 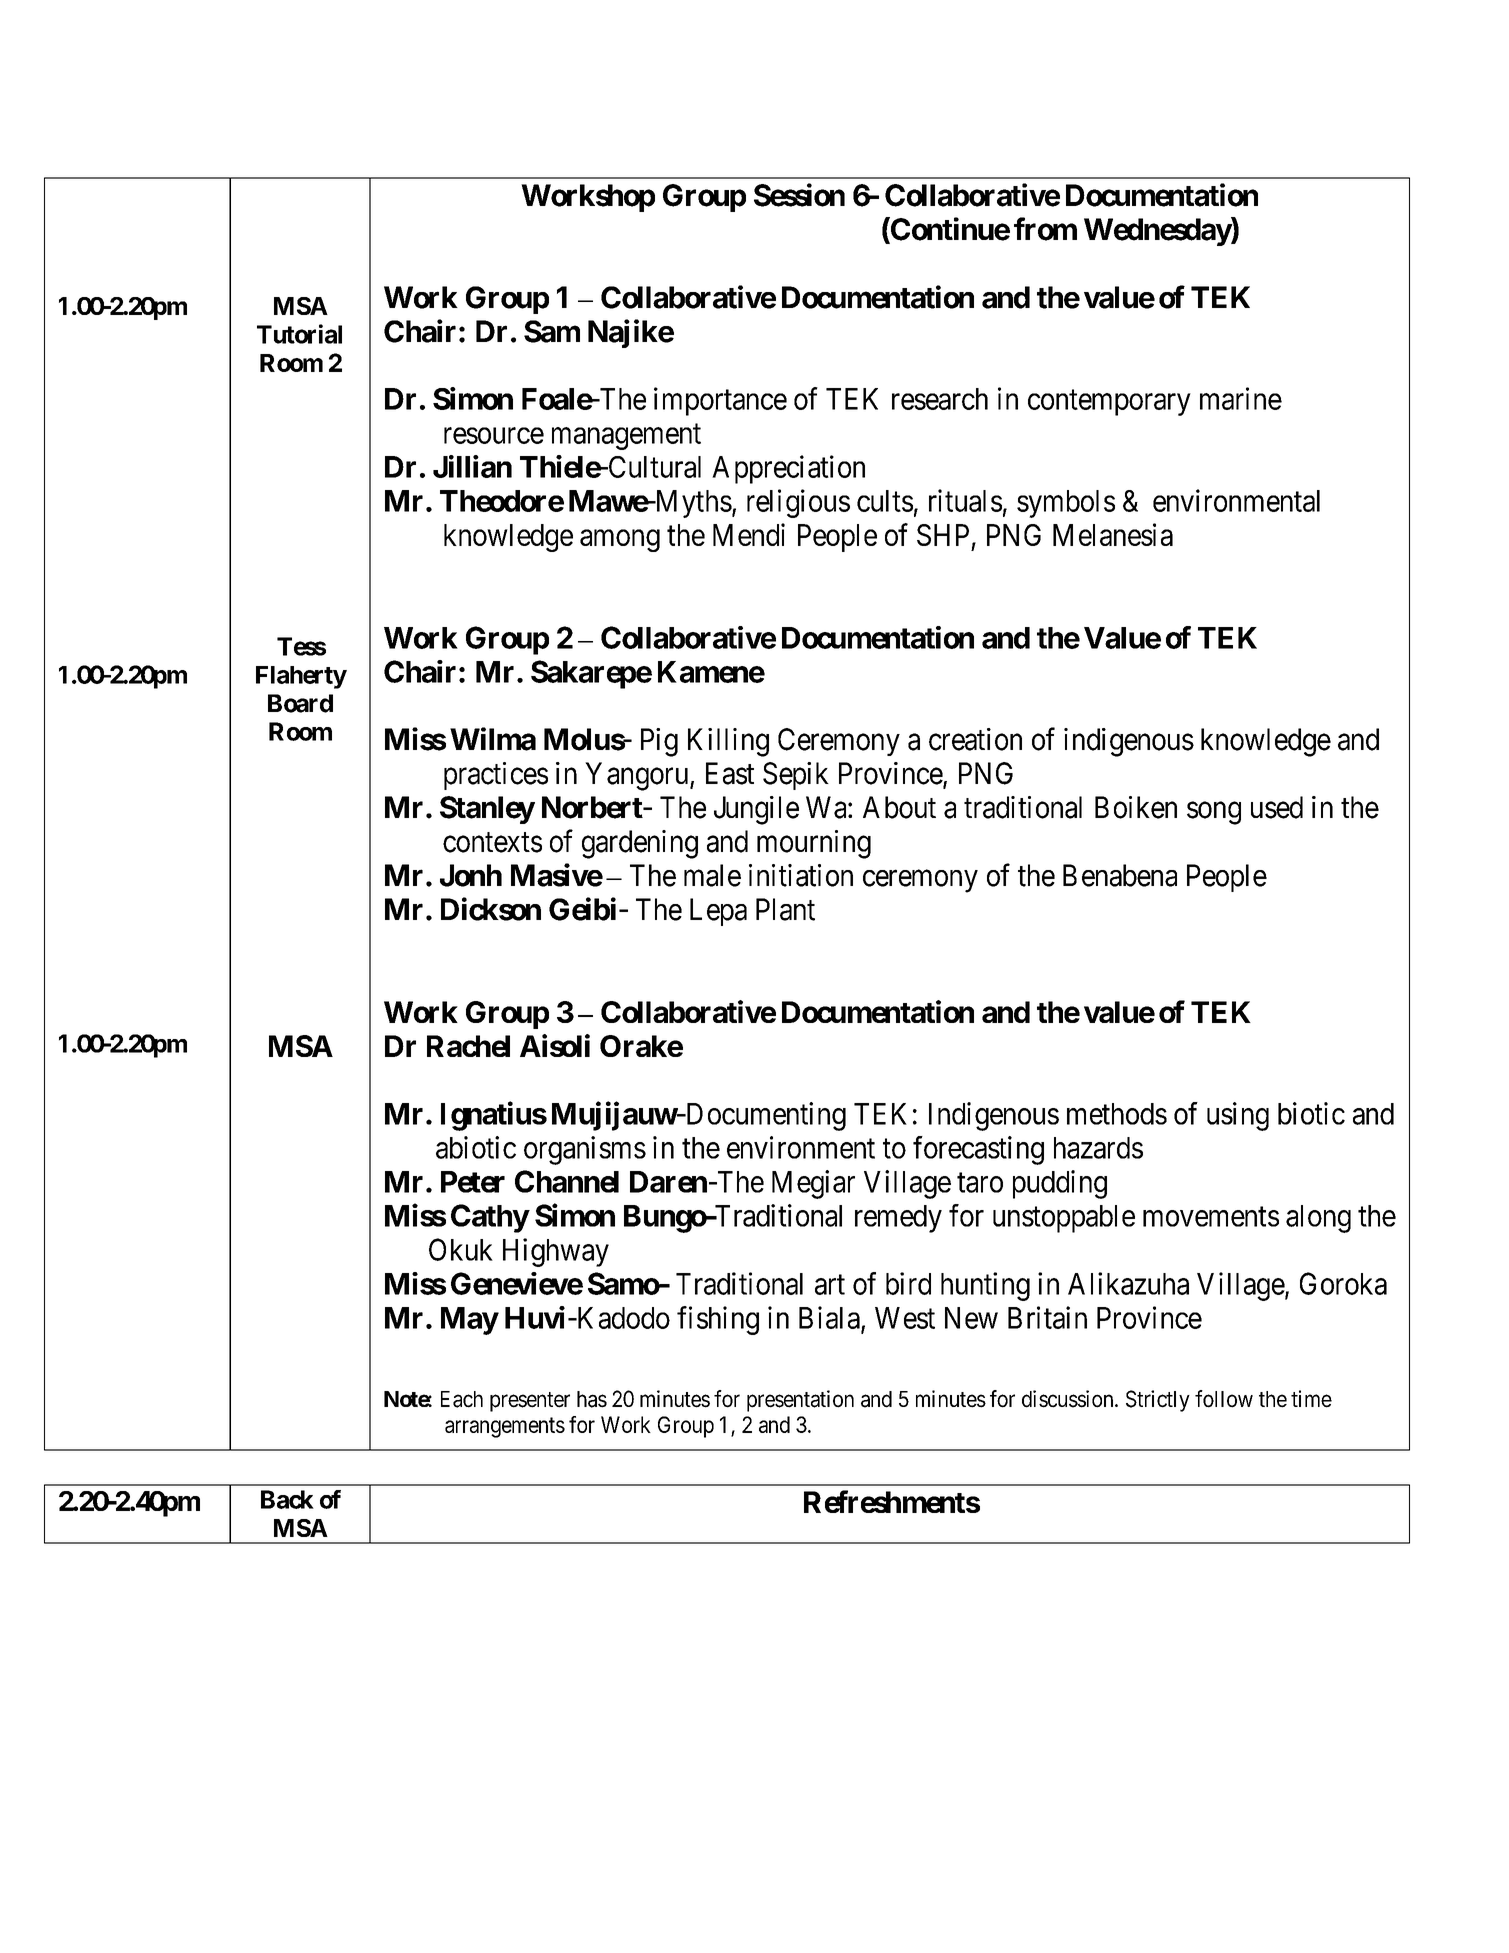 I want to click on arrangements, so click(x=505, y=1427).
